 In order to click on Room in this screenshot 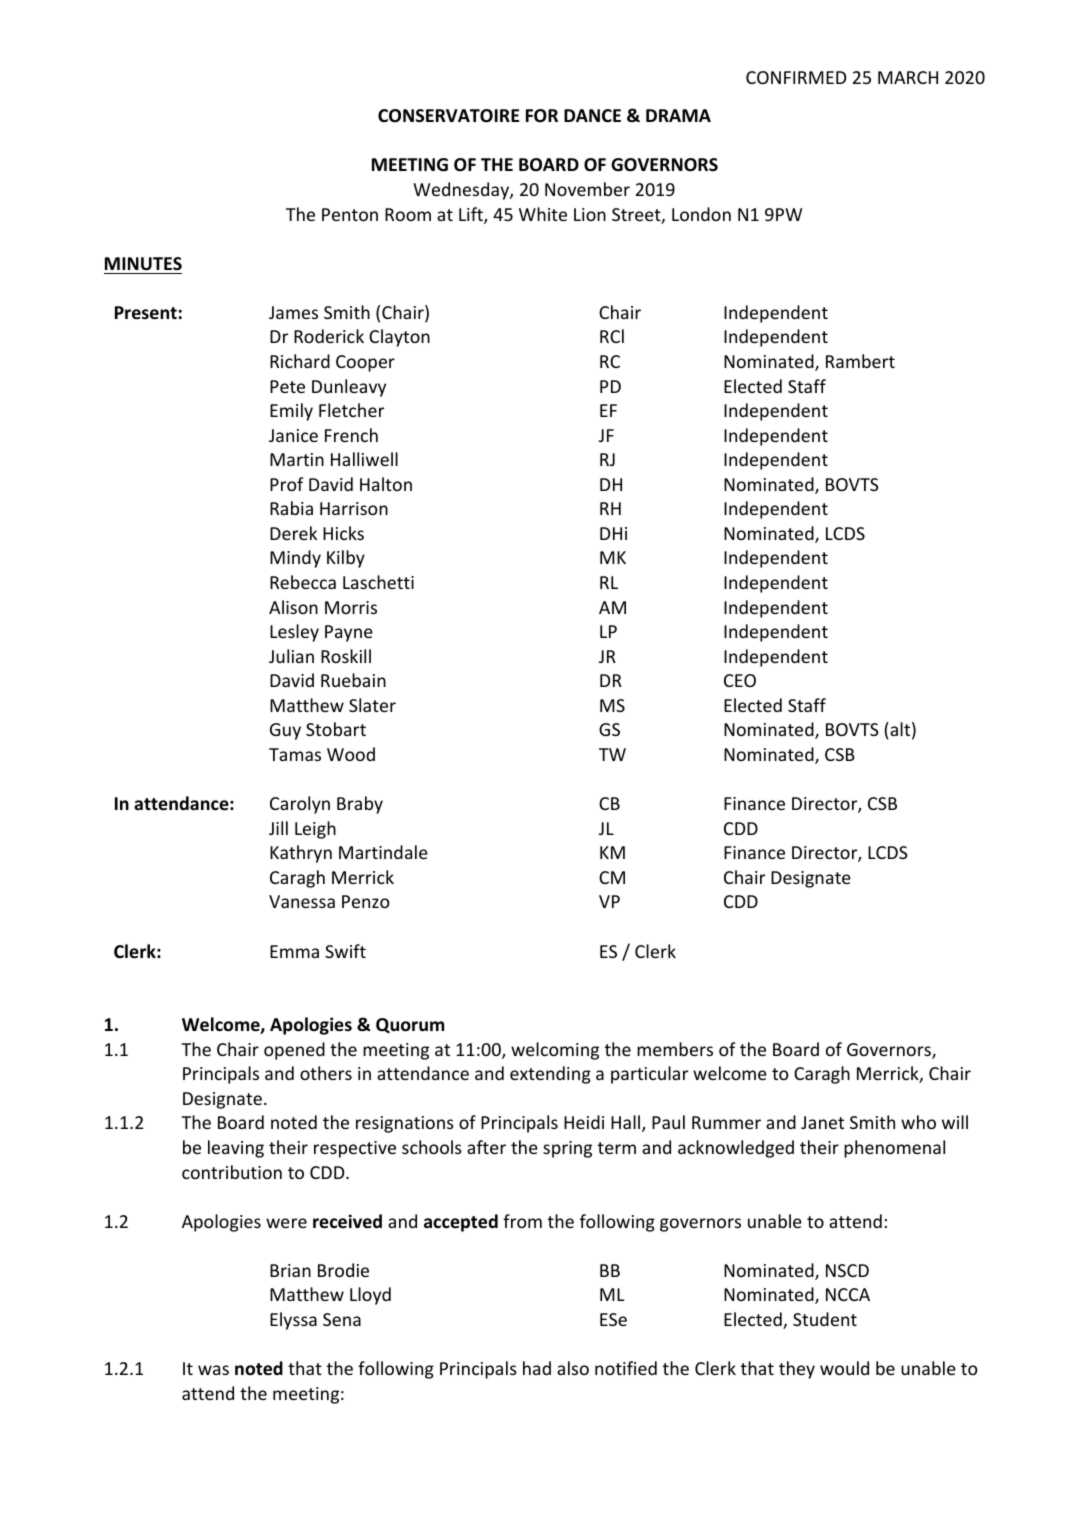, I will do `click(408, 214)`.
